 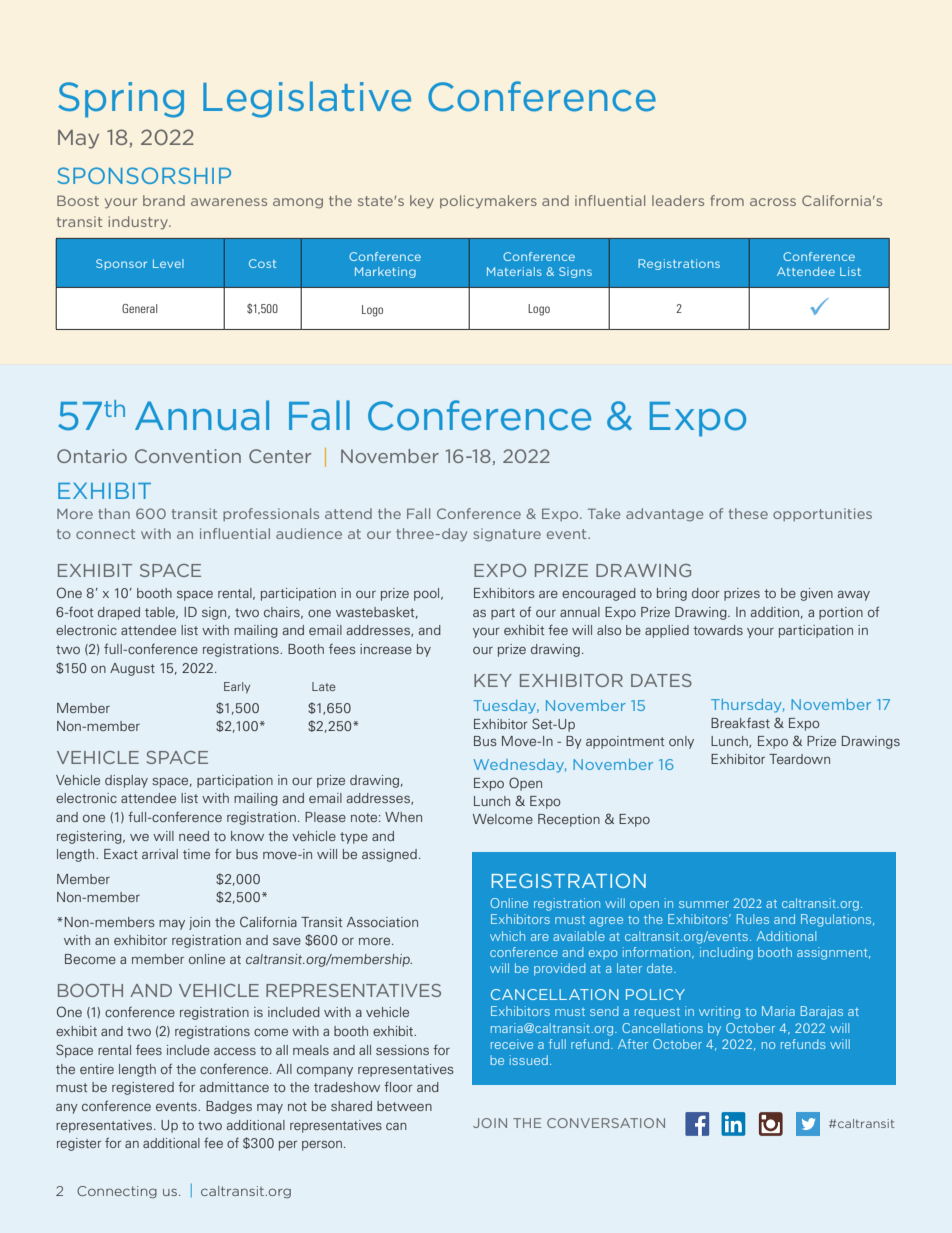 I want to click on Spring, so click(x=121, y=100).
